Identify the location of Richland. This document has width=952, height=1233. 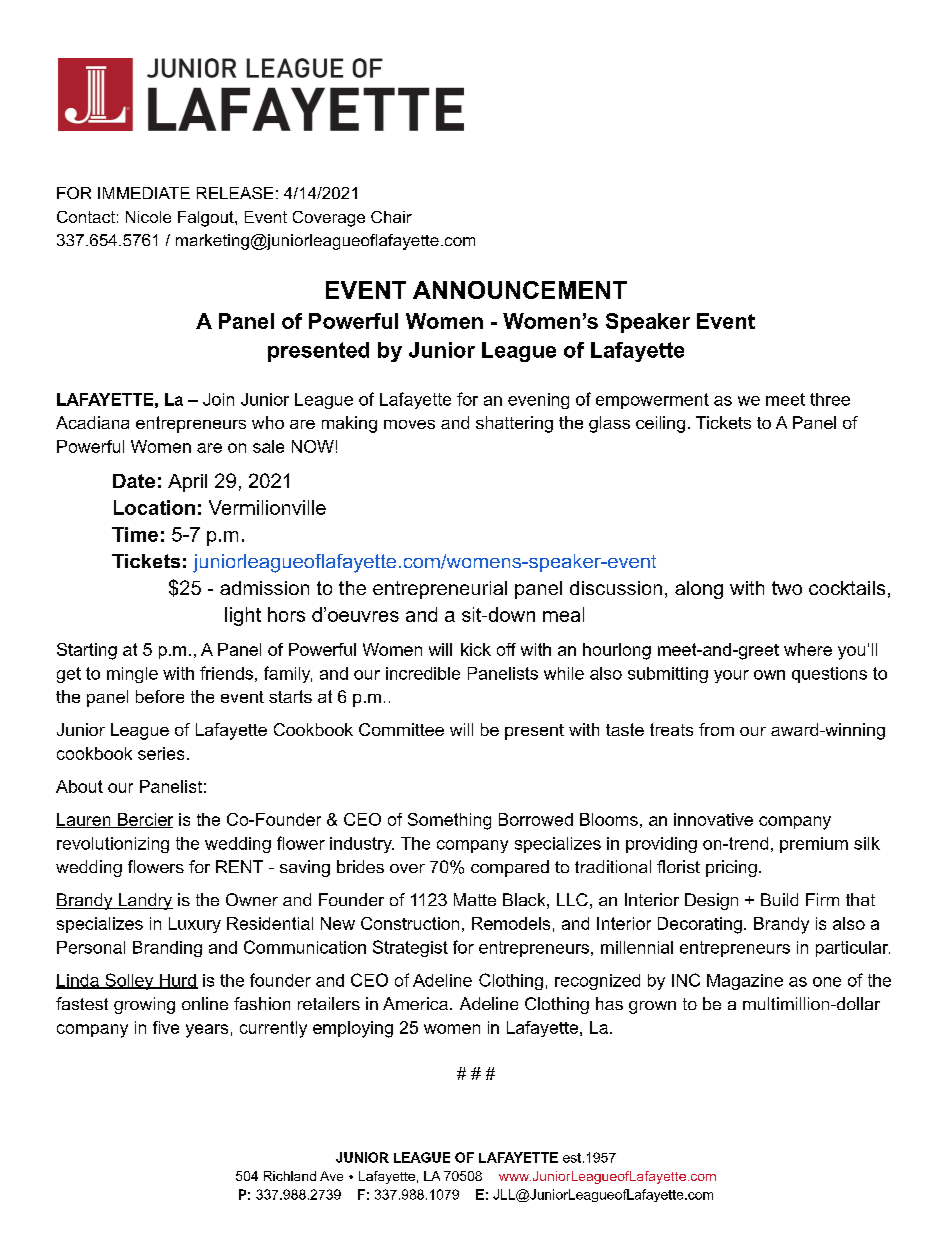
(290, 1176).
